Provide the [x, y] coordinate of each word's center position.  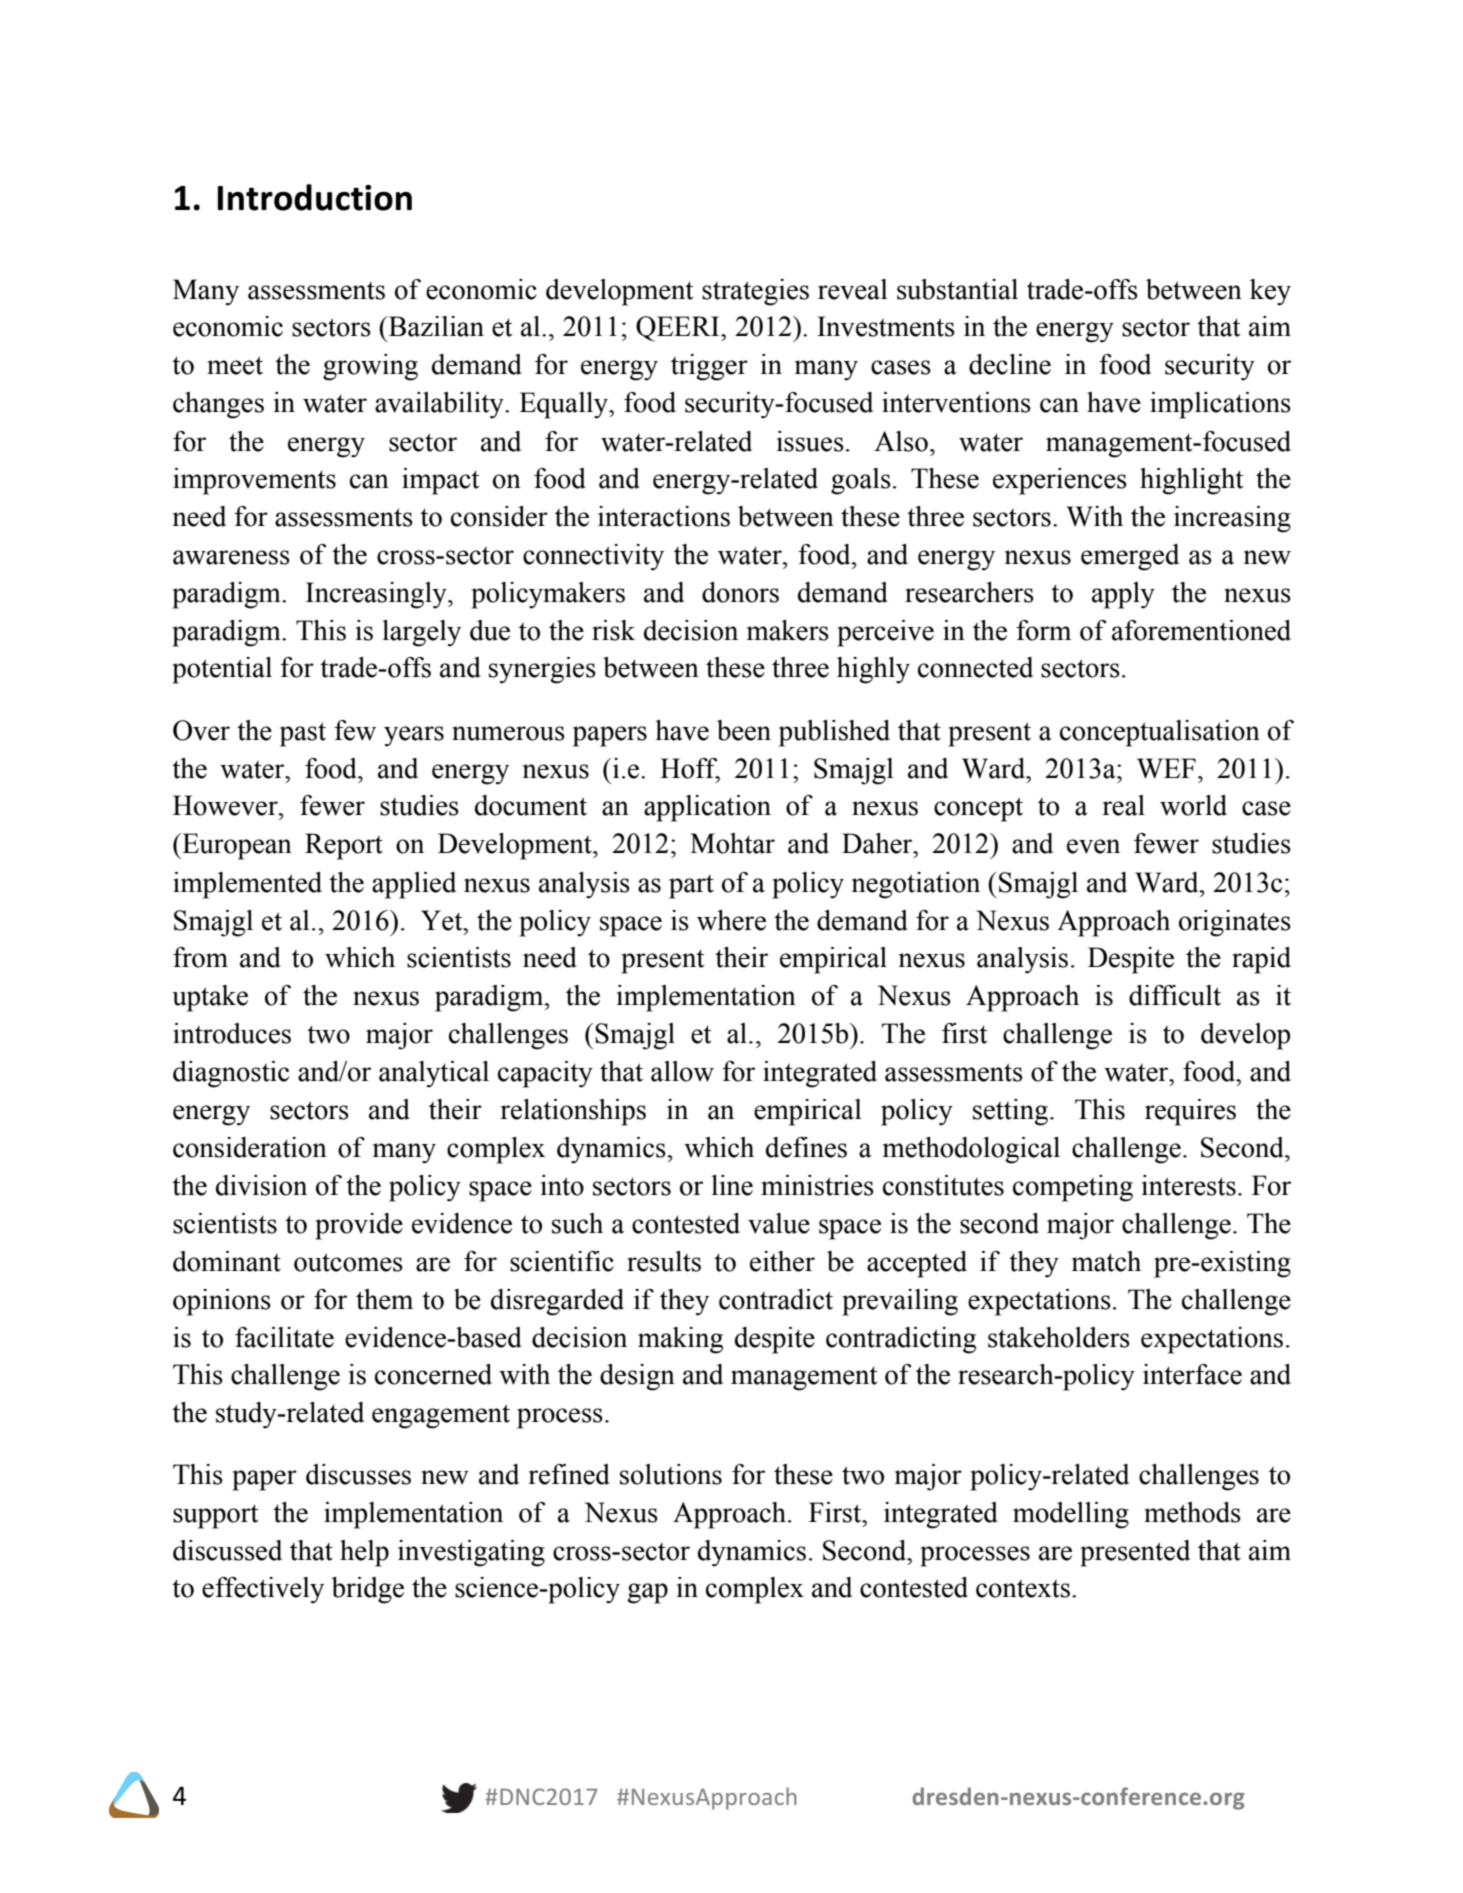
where [731, 920]
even [1093, 846]
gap [647, 1593]
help [364, 1553]
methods [1192, 1512]
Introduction [315, 197]
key [1270, 292]
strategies [755, 292]
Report [344, 846]
